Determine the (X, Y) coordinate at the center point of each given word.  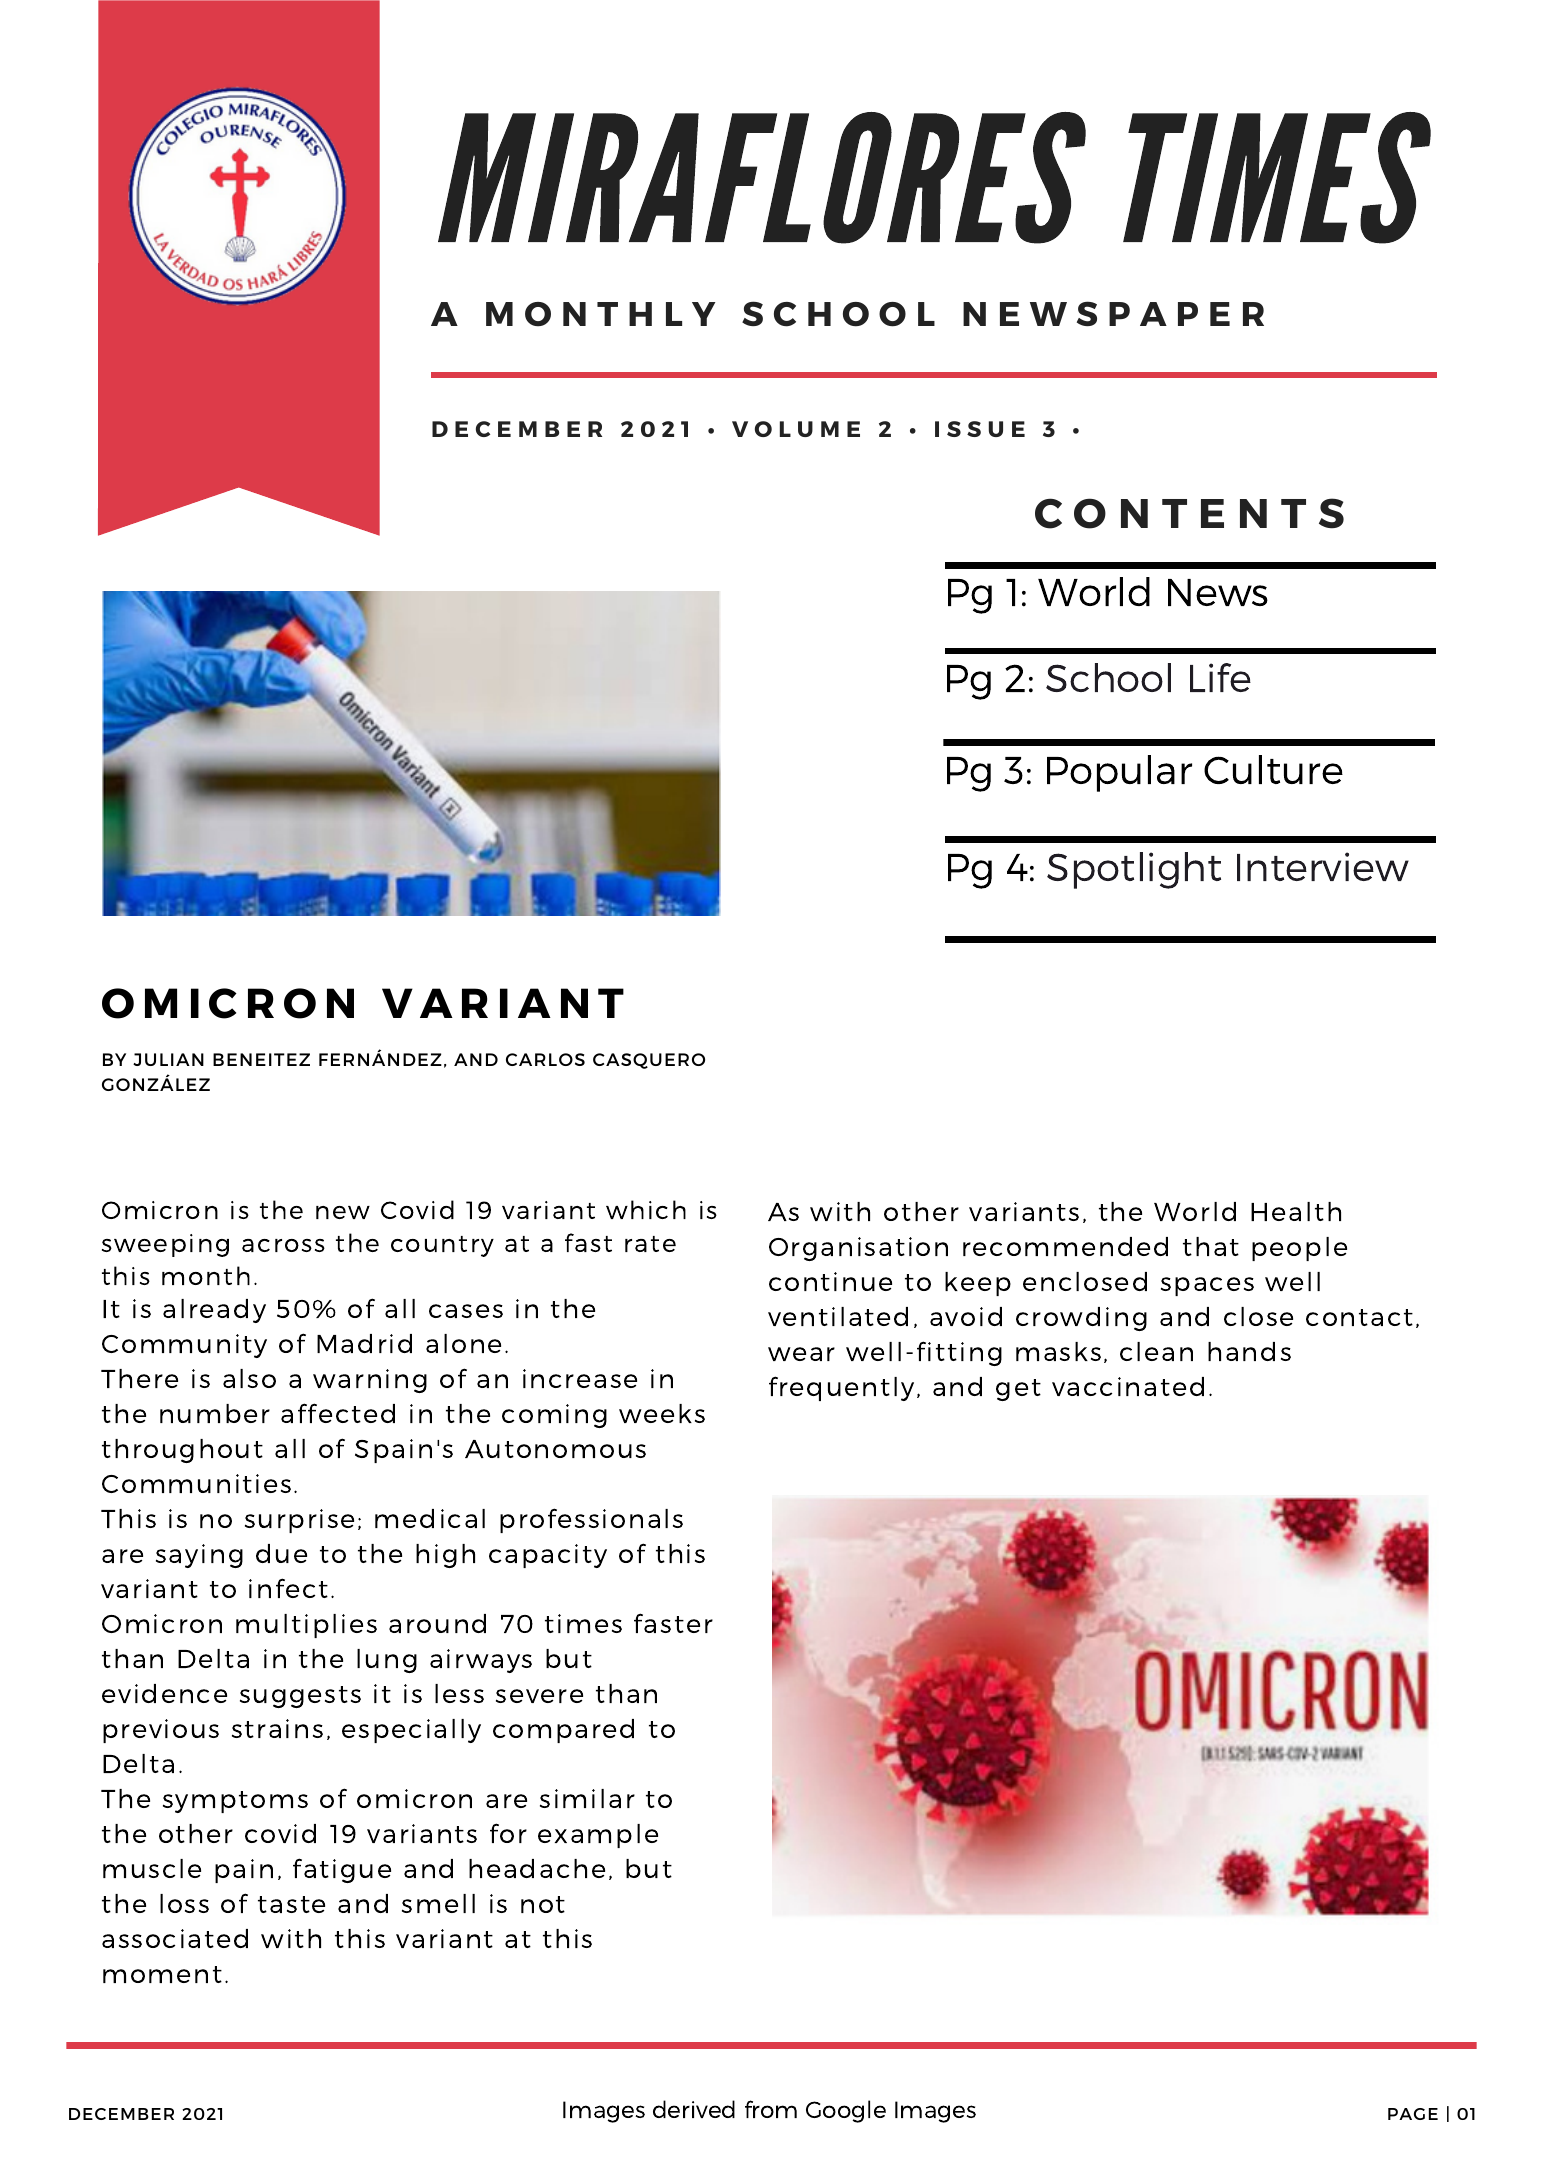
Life (1220, 677)
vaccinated (1128, 1386)
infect (288, 1588)
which (646, 1209)
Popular (1119, 773)
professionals (591, 1520)
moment (162, 1974)
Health (1296, 1211)
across (283, 1245)
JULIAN (168, 1059)
